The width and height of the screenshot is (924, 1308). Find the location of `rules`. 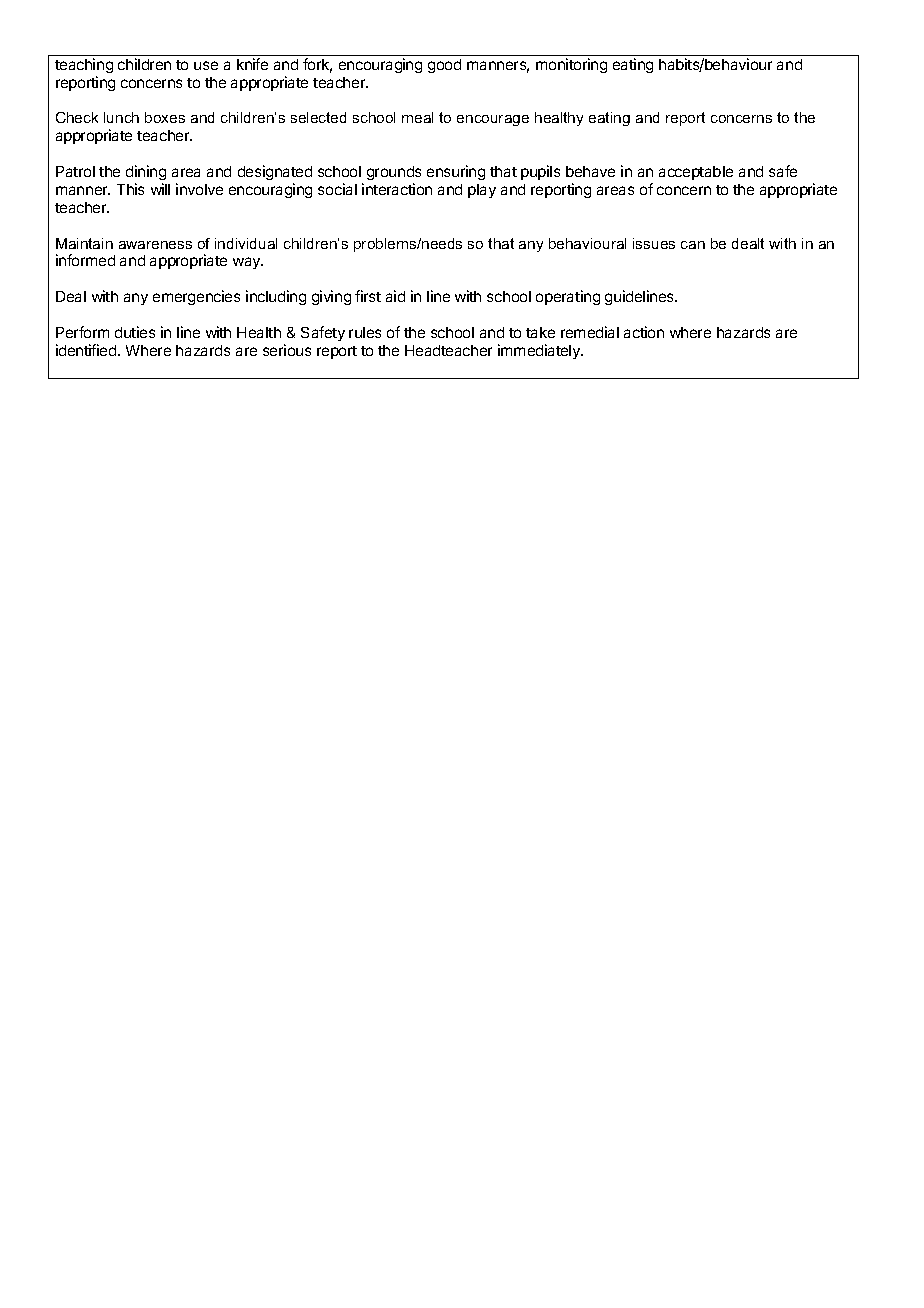

rules is located at coordinates (365, 332).
